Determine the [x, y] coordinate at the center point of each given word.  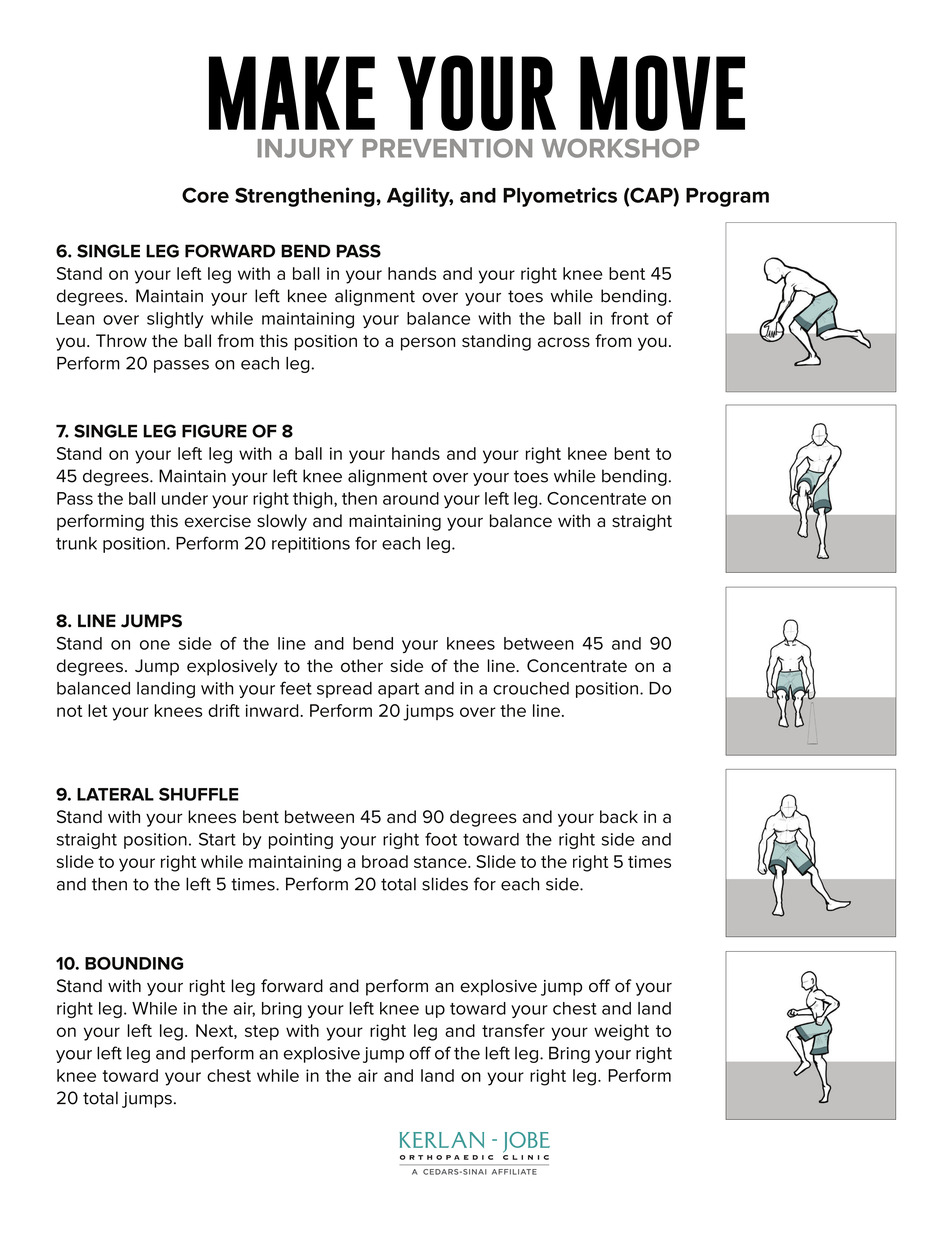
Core [205, 195]
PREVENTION [447, 148]
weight [621, 1032]
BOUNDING [134, 963]
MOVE [662, 93]
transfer [513, 1030]
